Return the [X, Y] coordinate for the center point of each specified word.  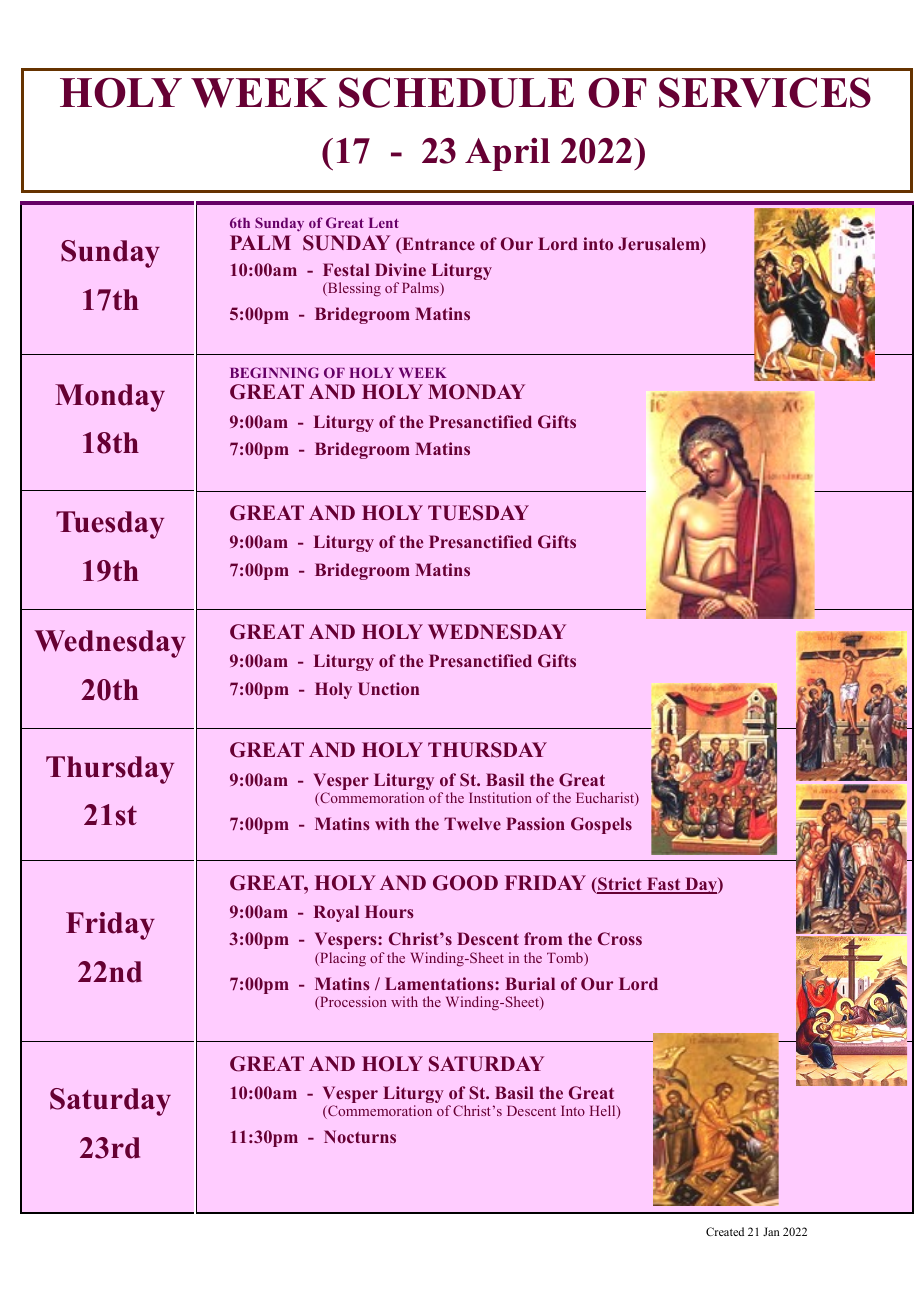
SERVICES [765, 92]
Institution [500, 797]
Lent [384, 223]
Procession [352, 1003]
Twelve [472, 823]
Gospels [601, 825]
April [507, 154]
